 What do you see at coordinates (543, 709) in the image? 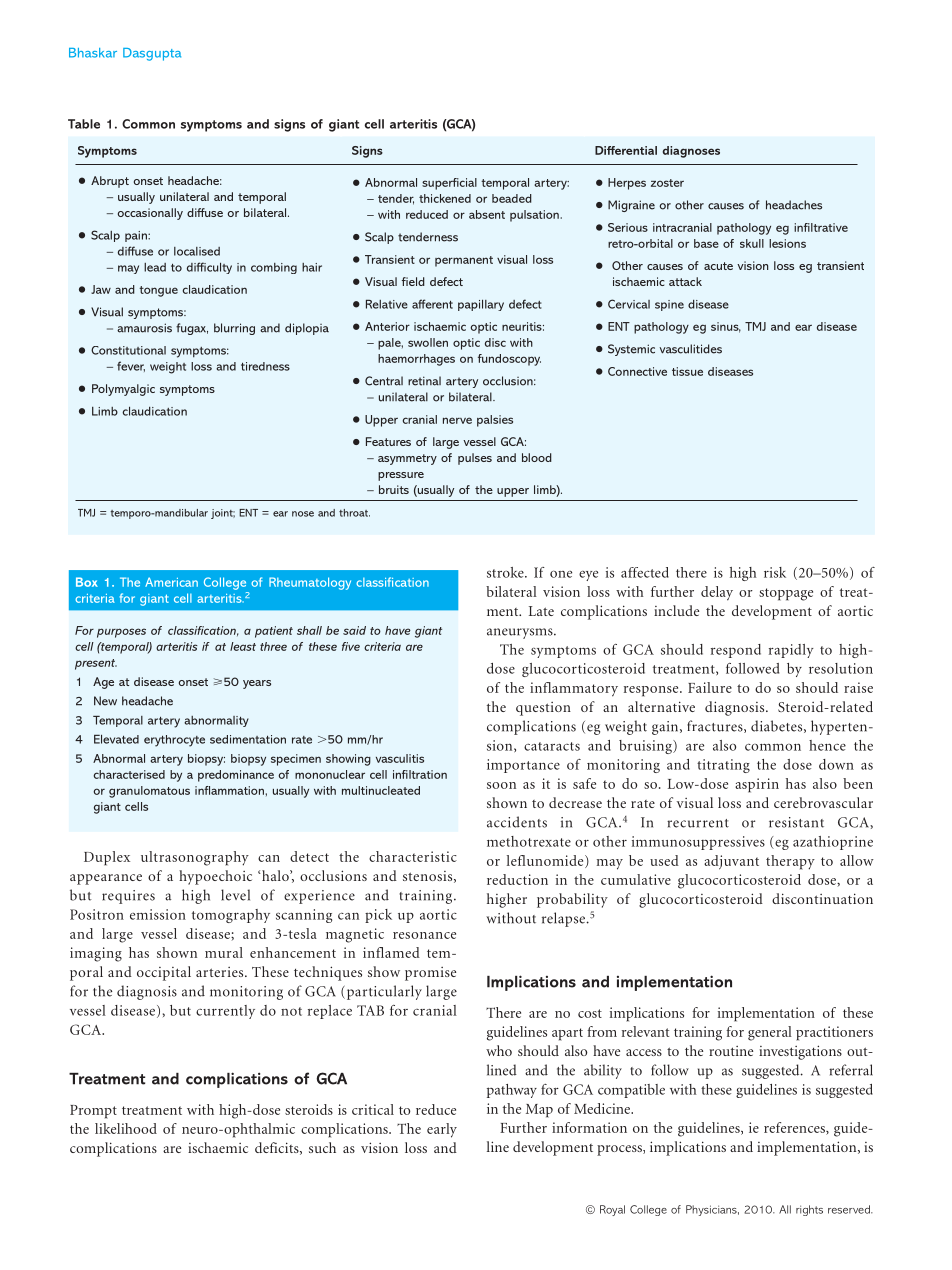
I see `question` at bounding box center [543, 709].
